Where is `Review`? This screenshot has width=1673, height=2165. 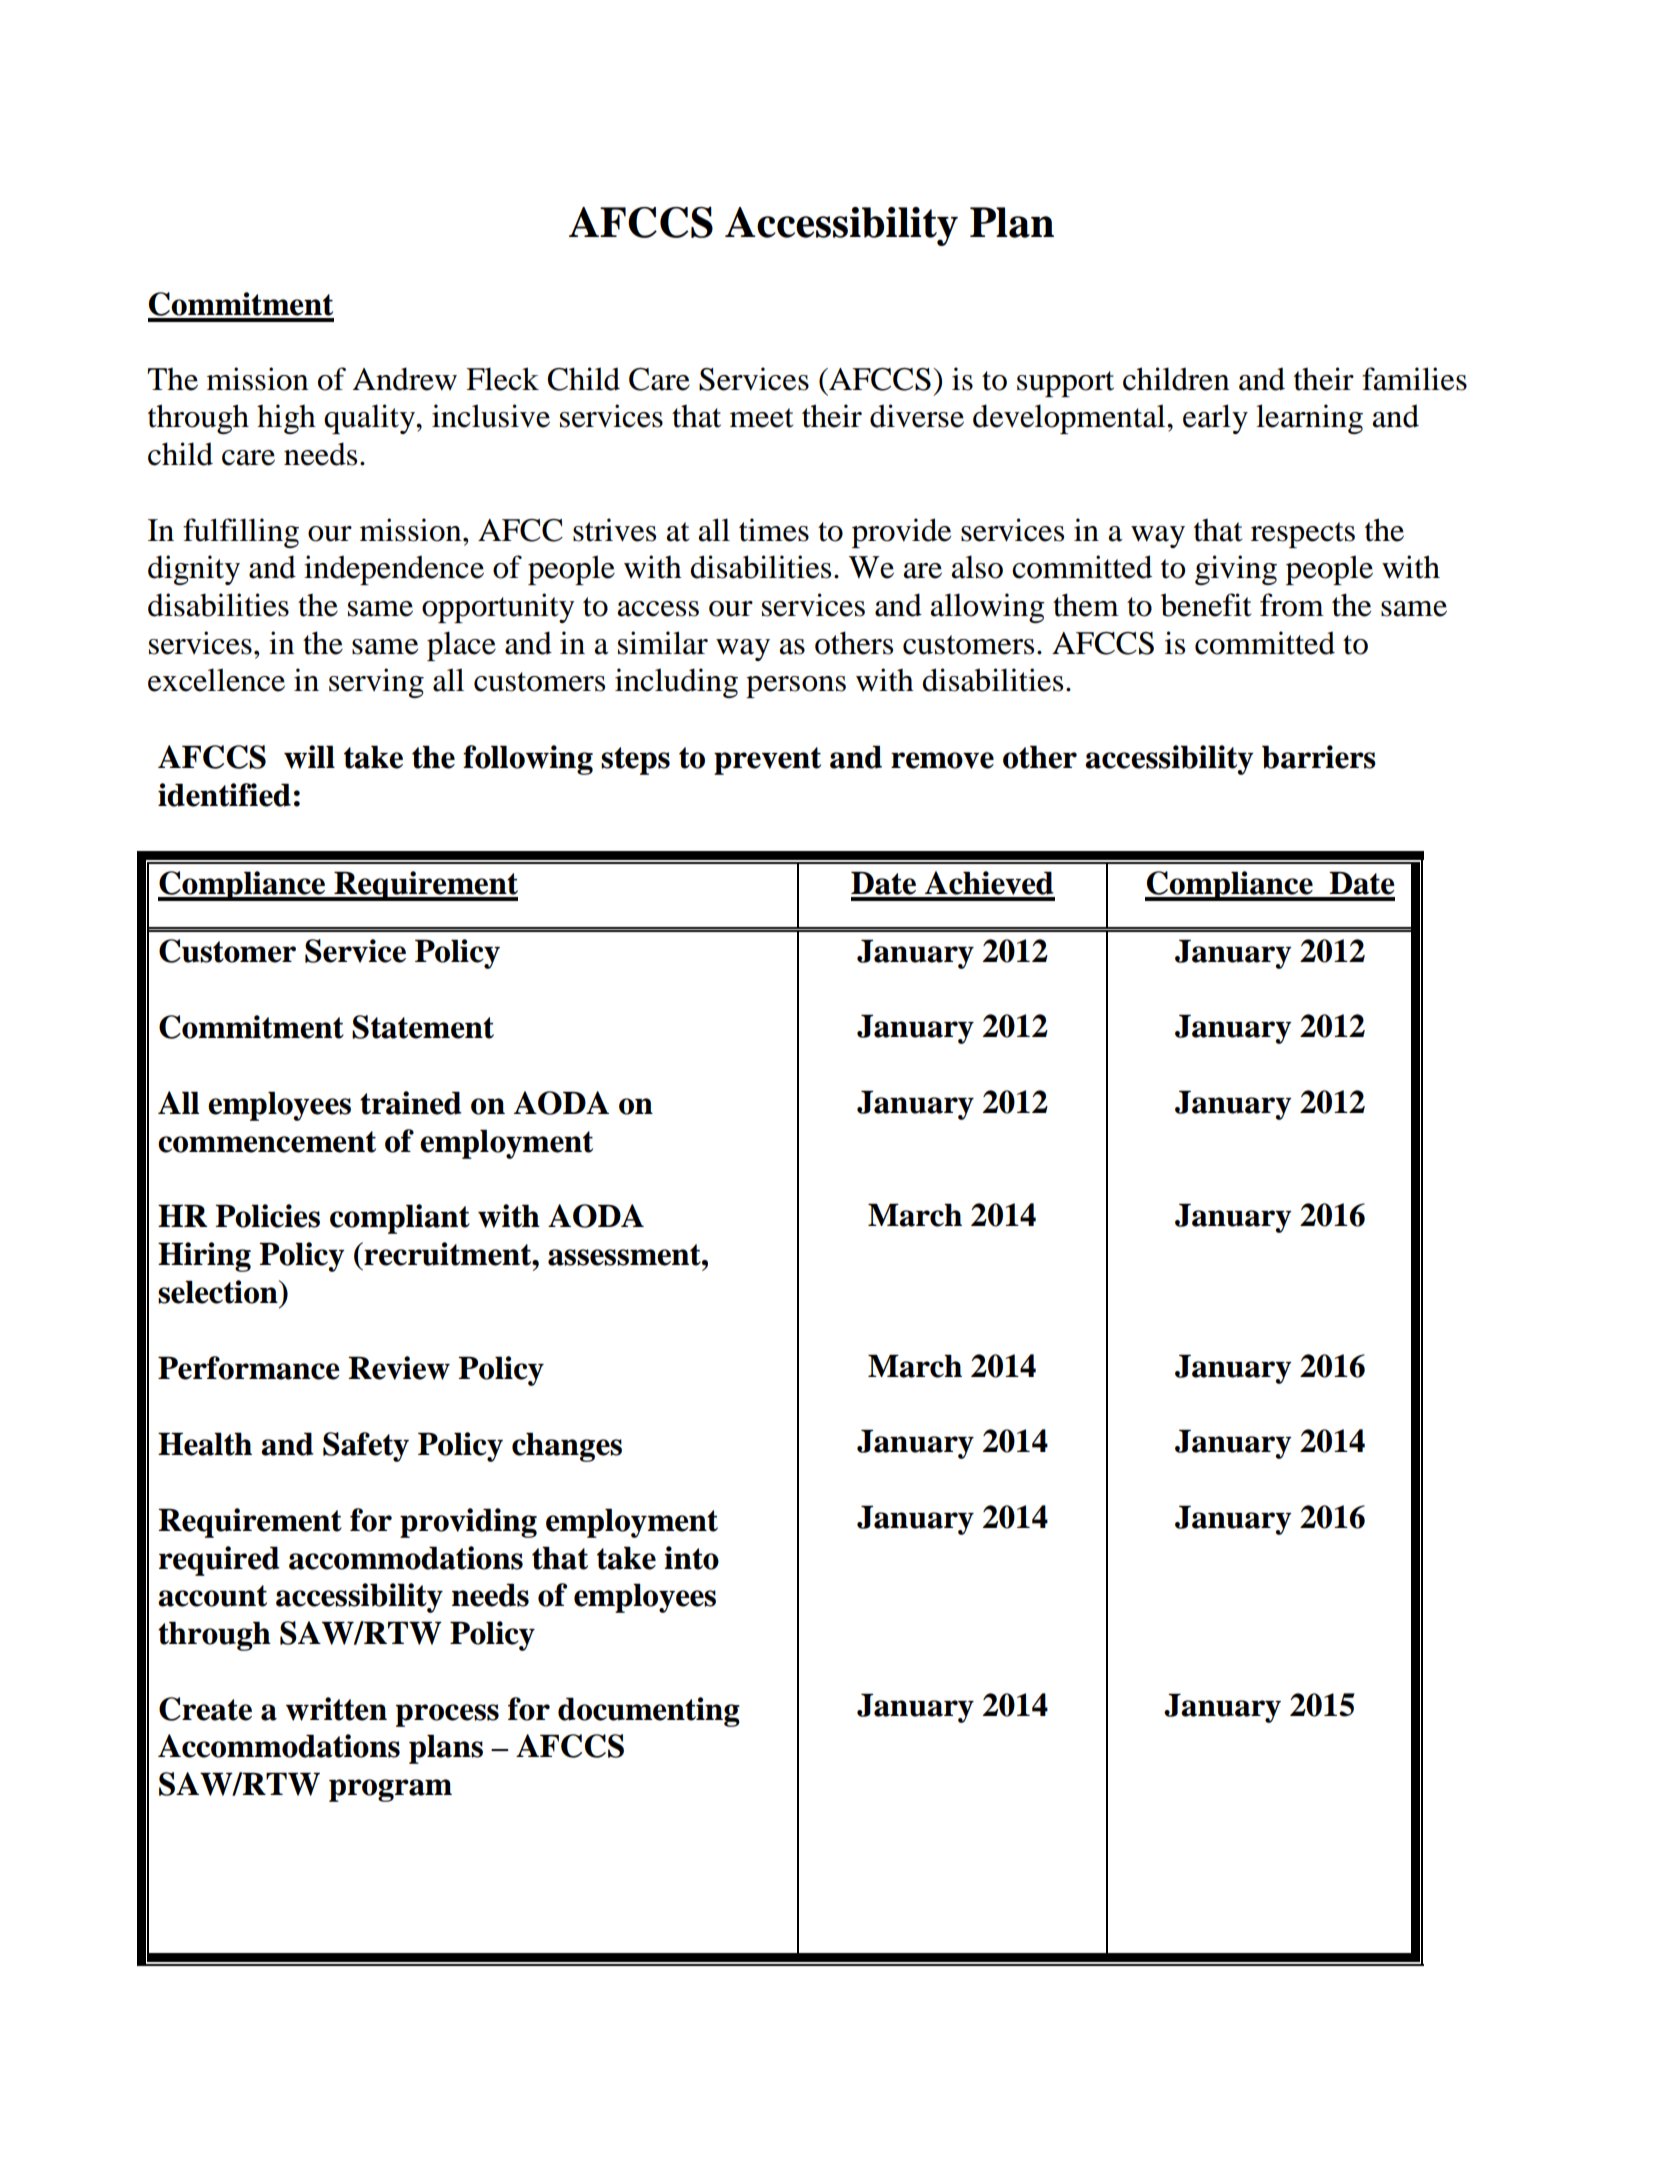
Review is located at coordinates (399, 1368).
